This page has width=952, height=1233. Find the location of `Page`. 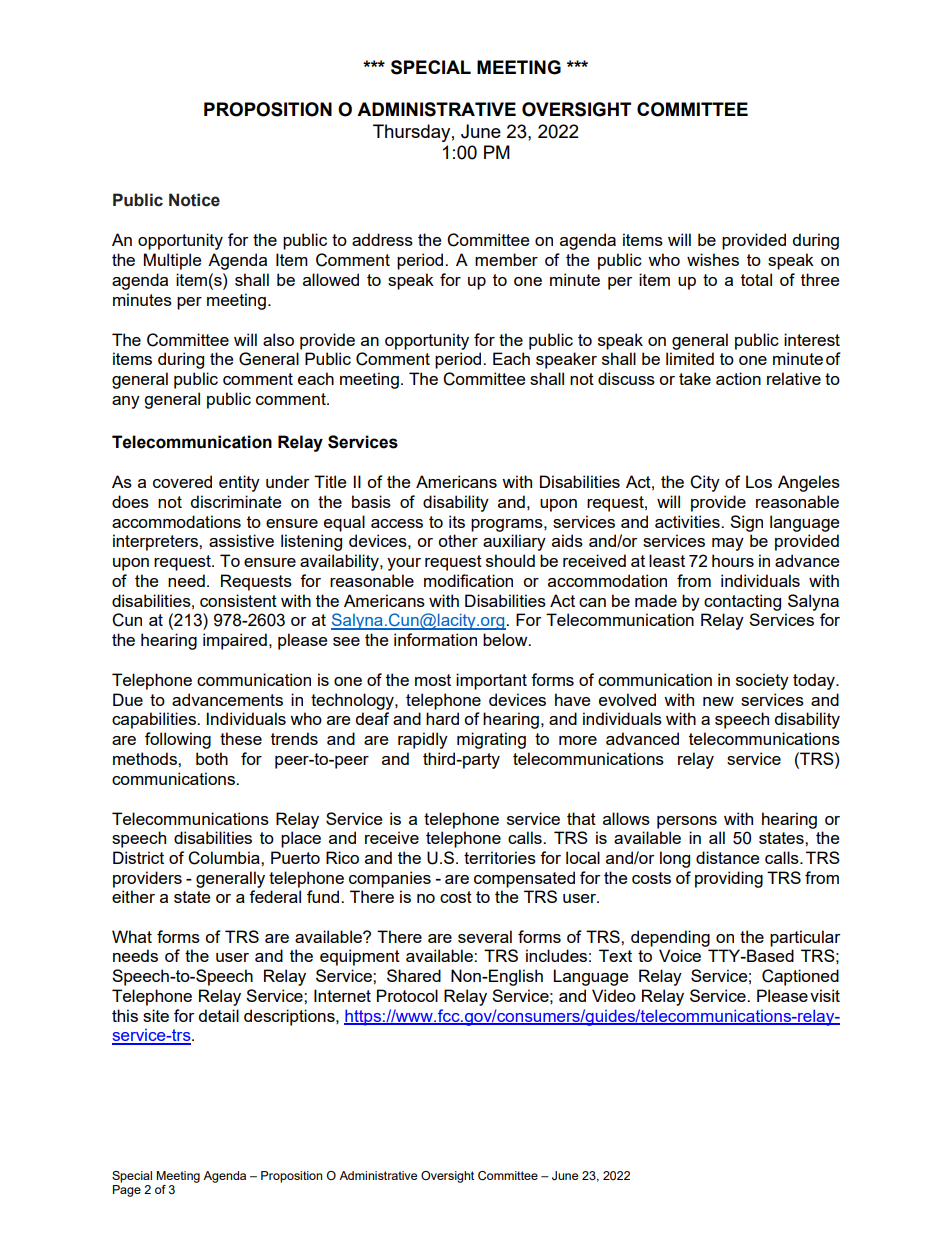

Page is located at coordinates (127, 1191).
